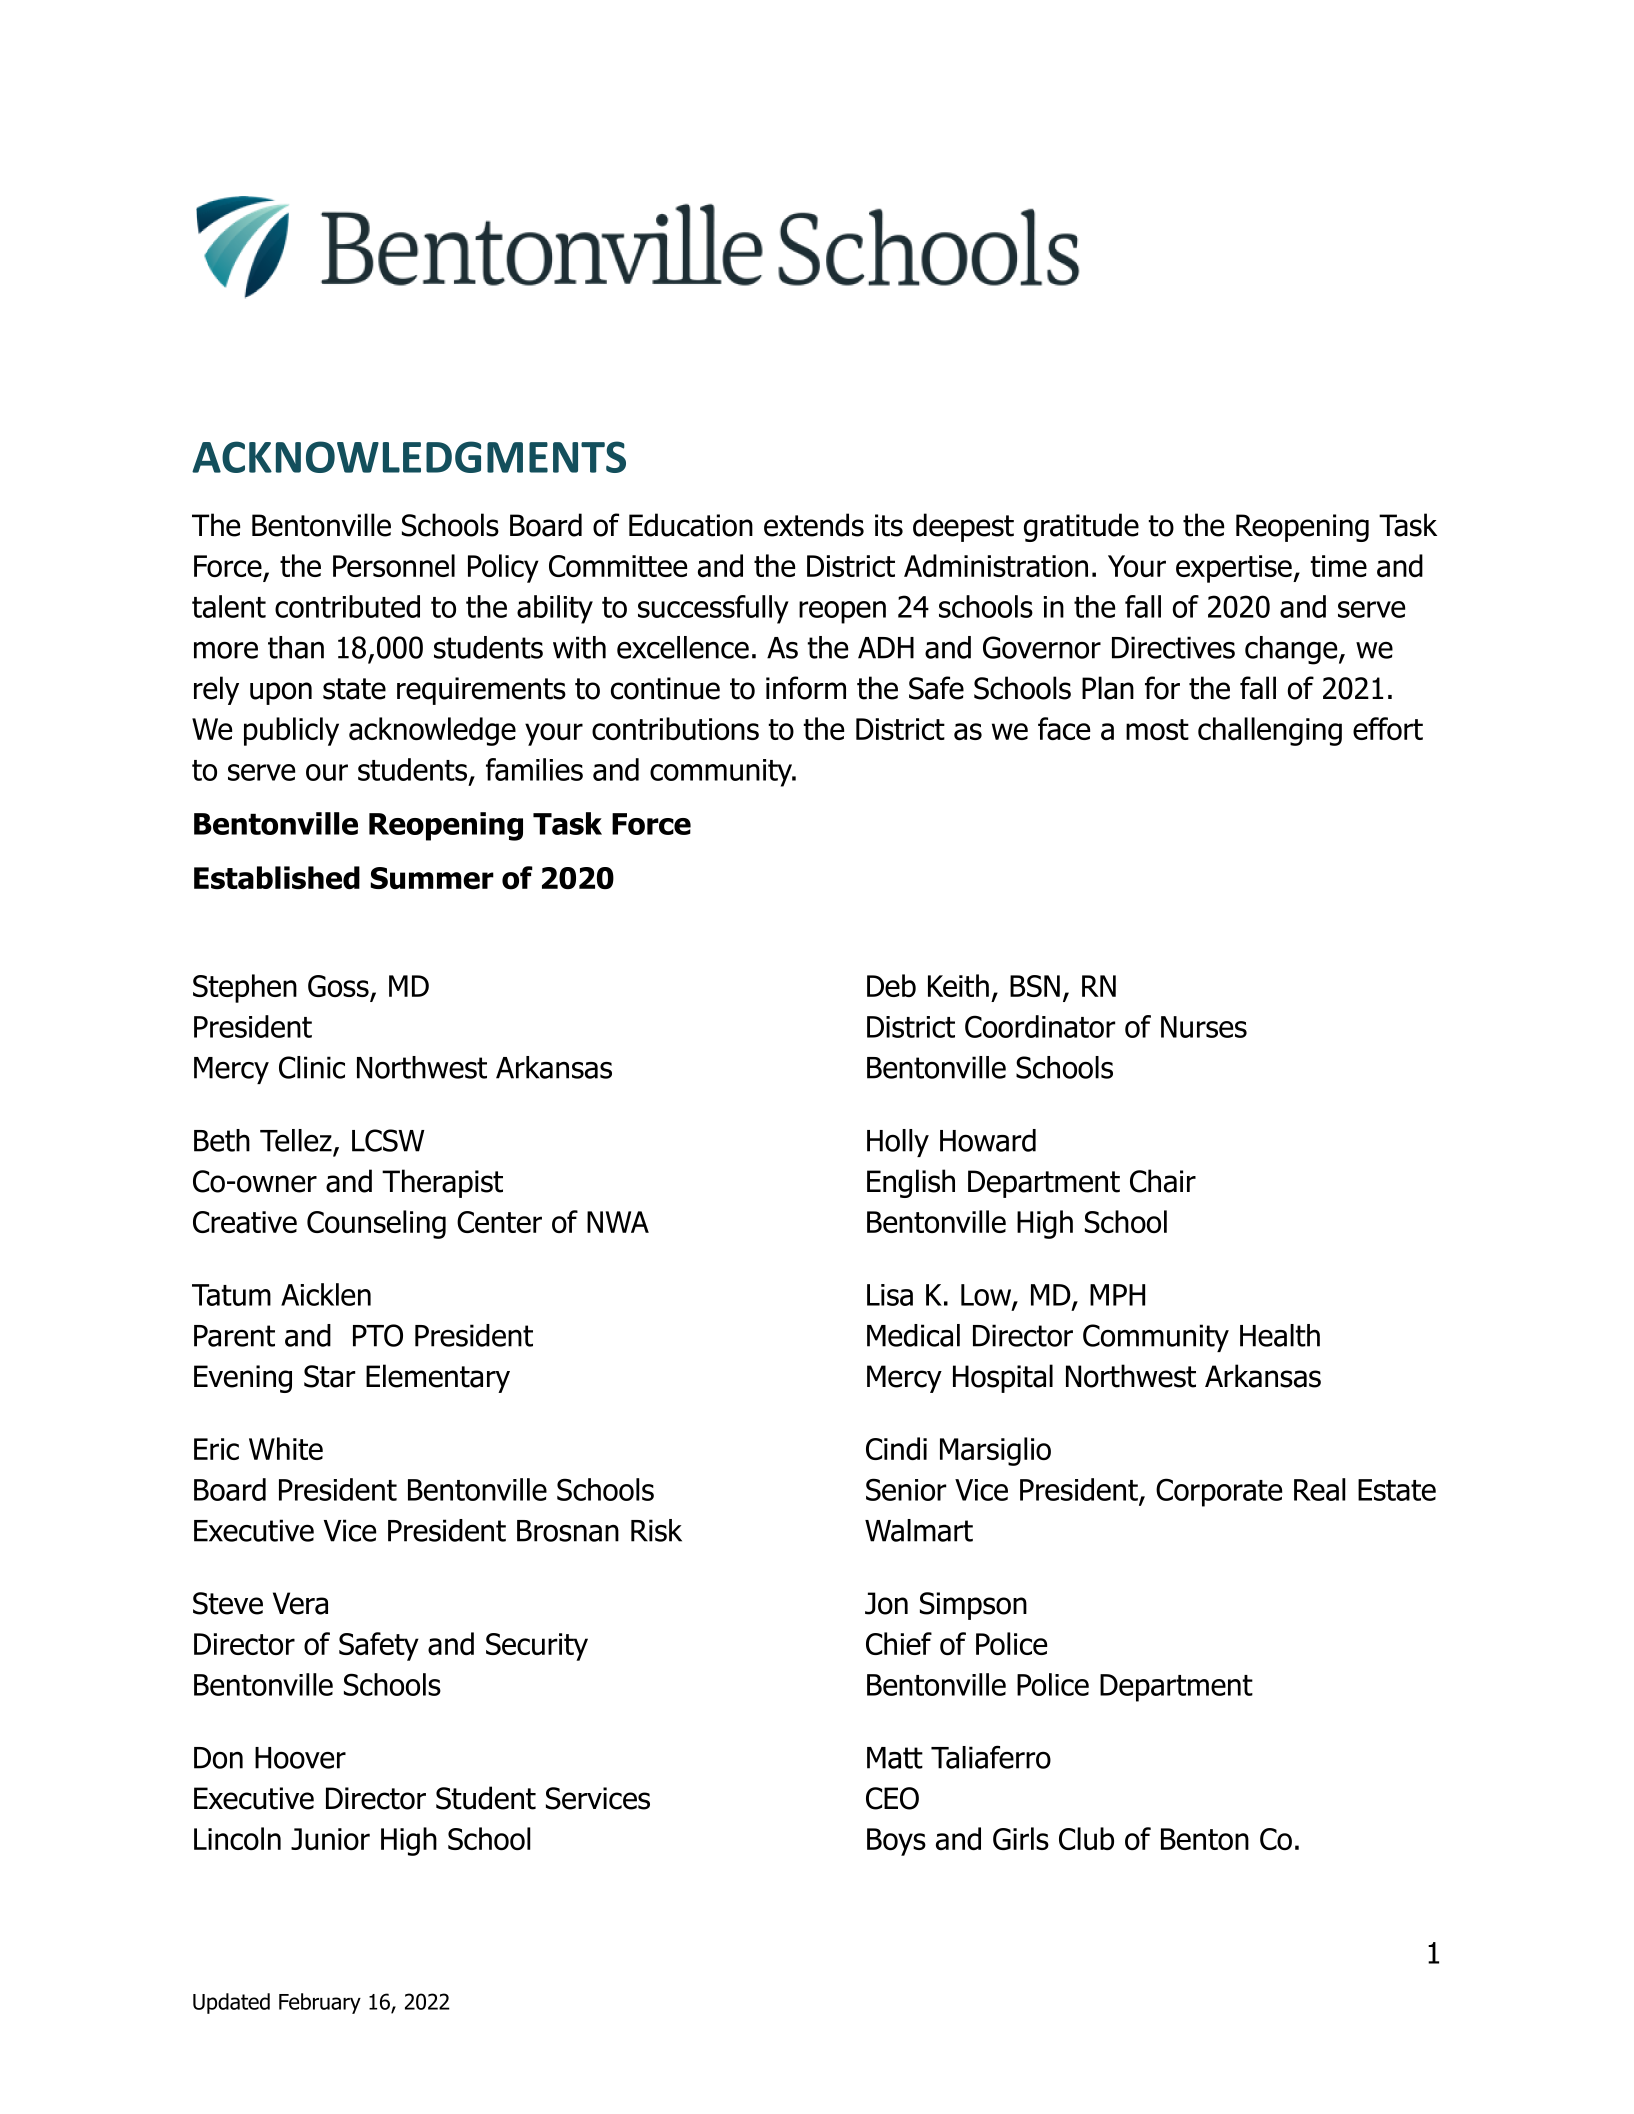 The width and height of the page is (1634, 2114). What do you see at coordinates (432, 878) in the page?
I see `Summer` at bounding box center [432, 878].
